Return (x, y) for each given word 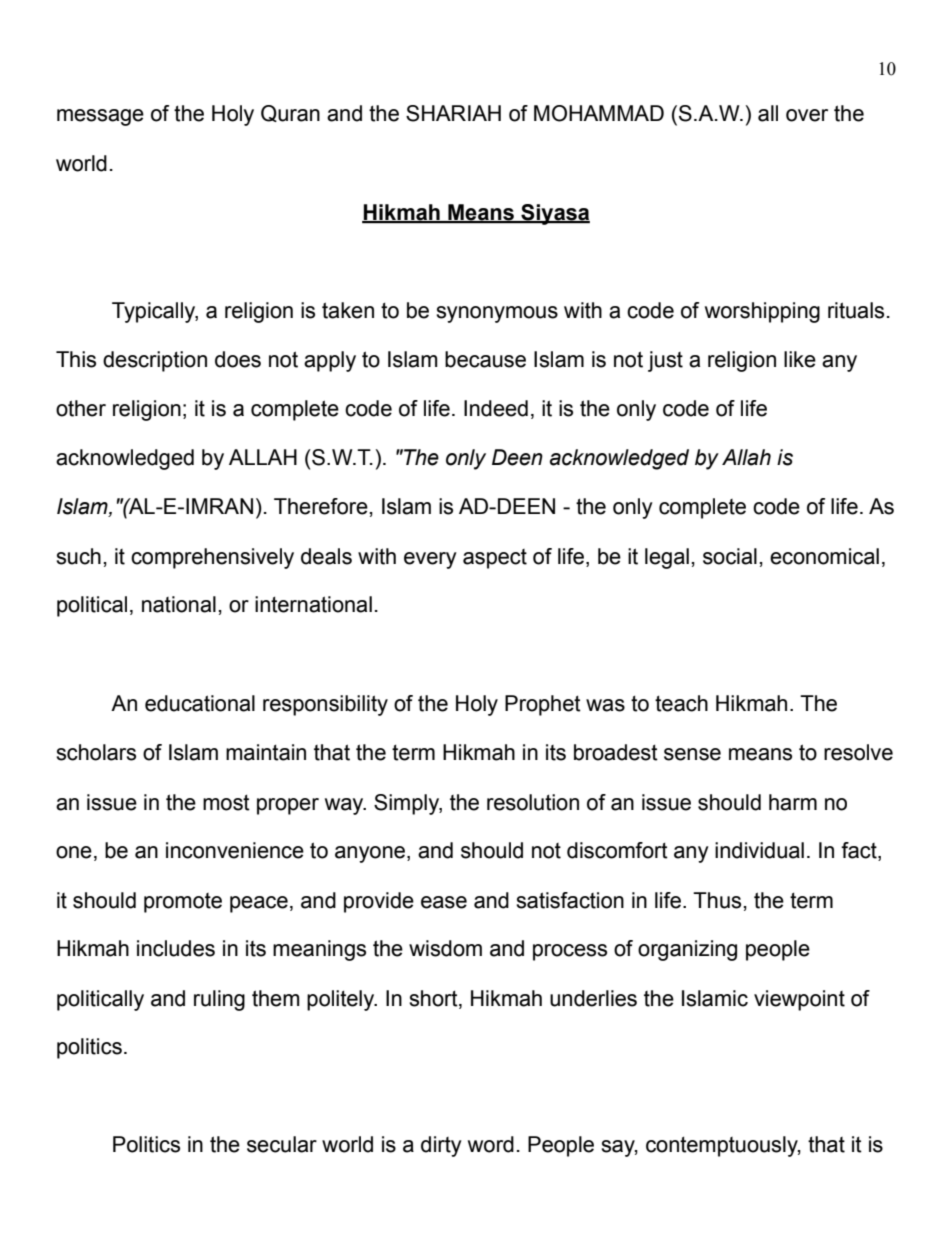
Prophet (543, 705)
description (155, 361)
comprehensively (212, 558)
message (100, 117)
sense (692, 754)
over (807, 115)
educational (200, 703)
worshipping (762, 312)
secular (282, 1144)
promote (183, 903)
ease (444, 902)
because (485, 359)
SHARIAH (453, 113)
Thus (717, 900)
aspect (495, 559)
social (730, 556)
